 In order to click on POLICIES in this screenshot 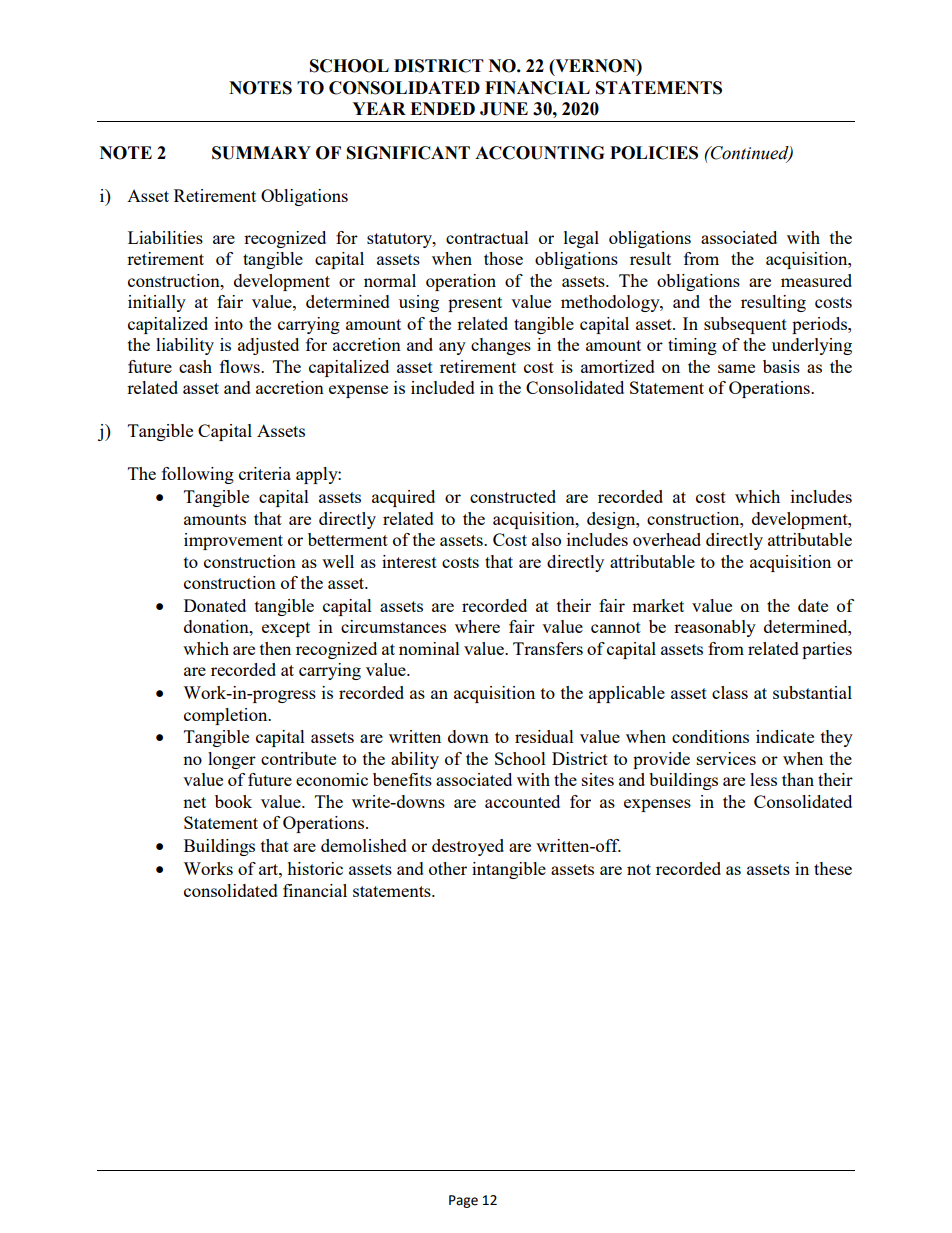, I will do `click(654, 153)`.
